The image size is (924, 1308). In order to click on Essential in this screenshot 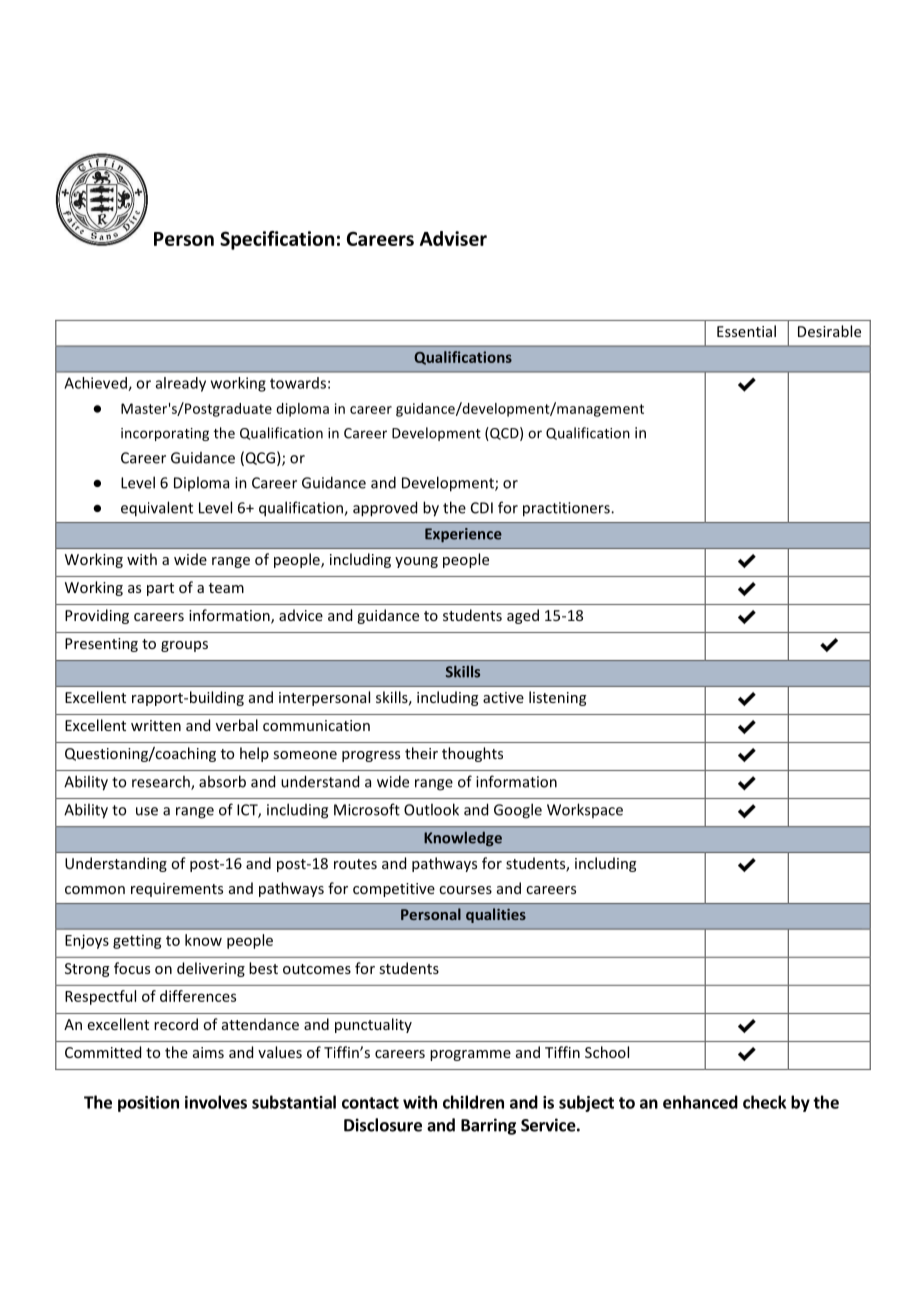, I will do `click(746, 331)`.
